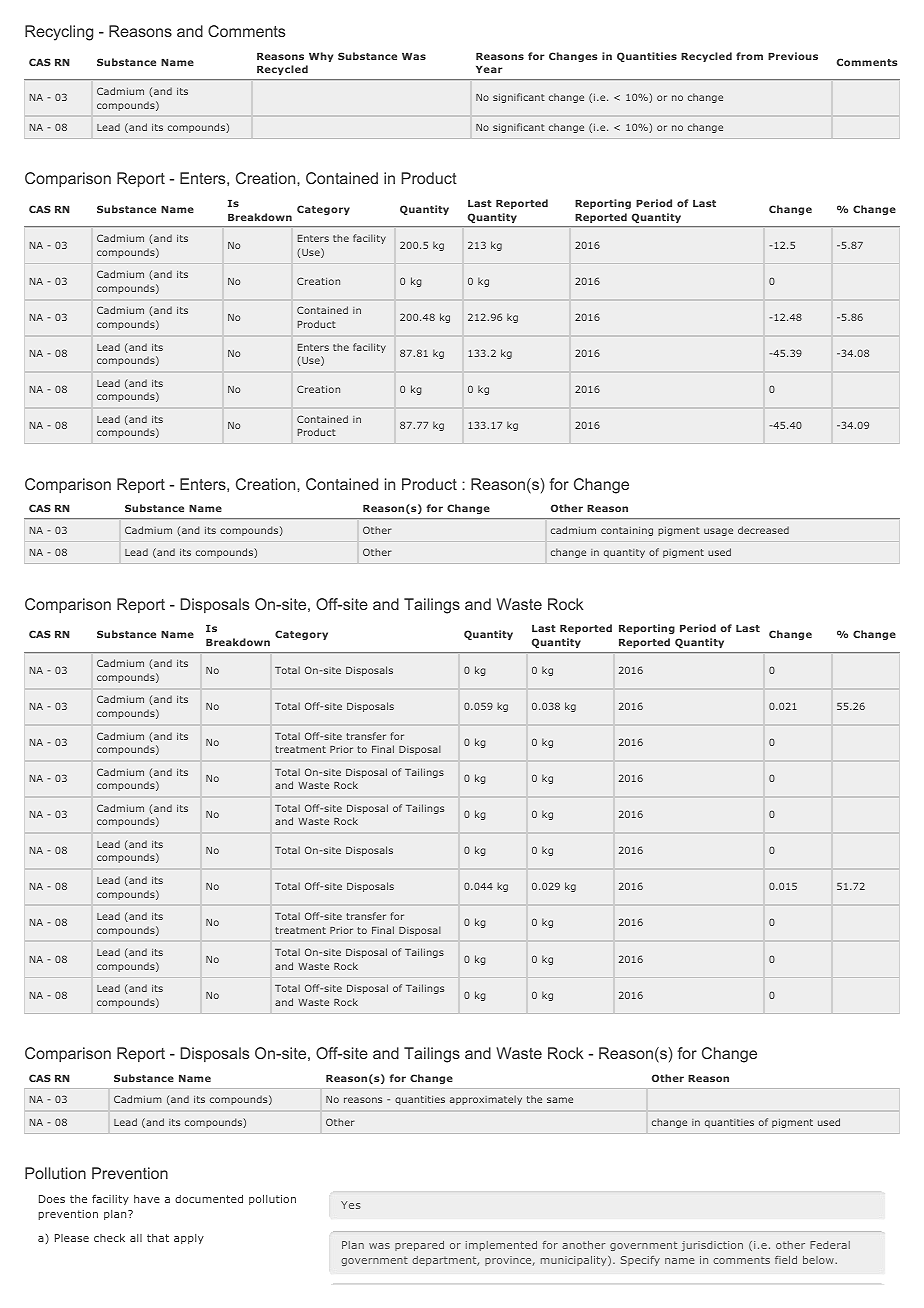  What do you see at coordinates (489, 69) in the document?
I see `Year` at bounding box center [489, 69].
